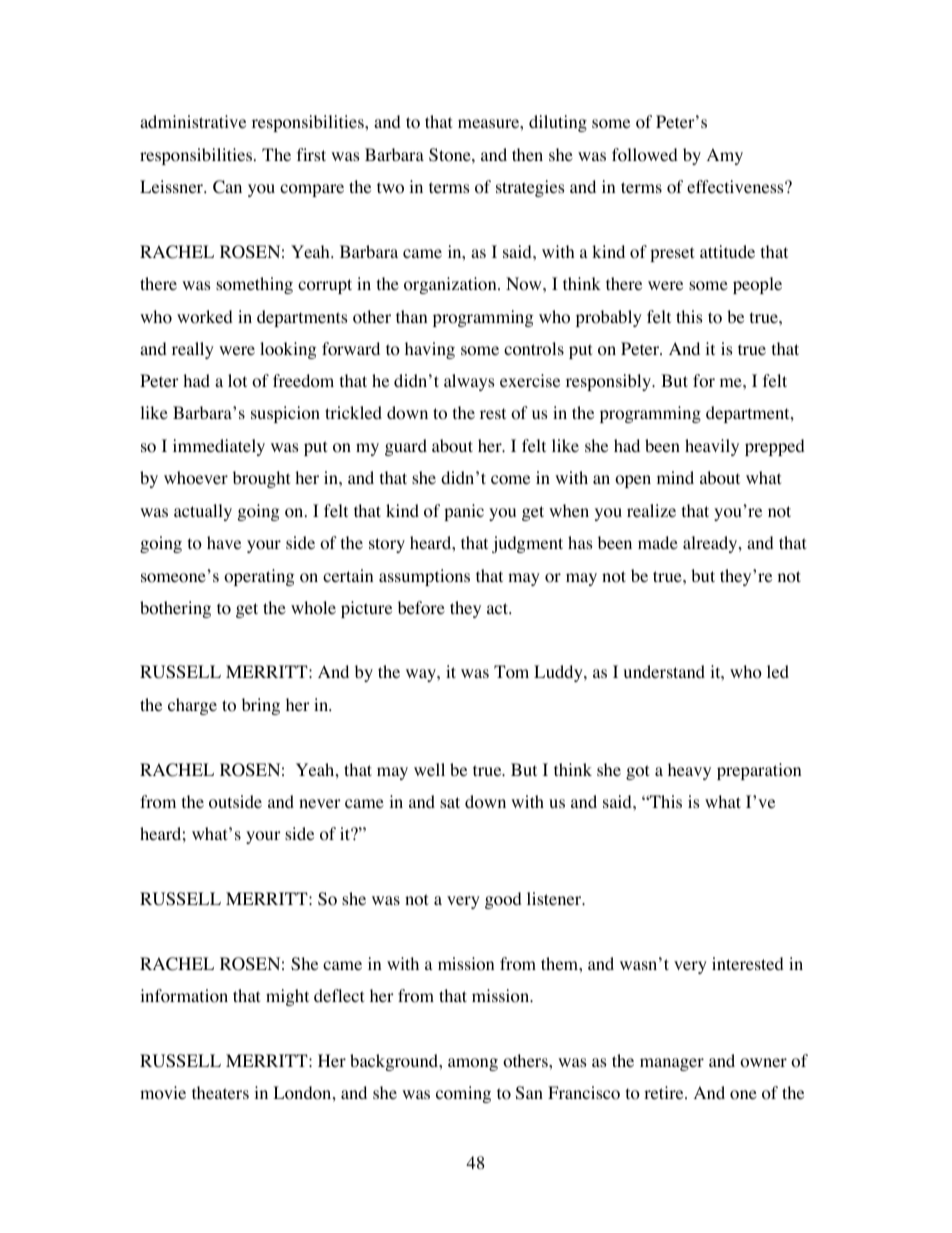  I want to click on then, so click(527, 154).
